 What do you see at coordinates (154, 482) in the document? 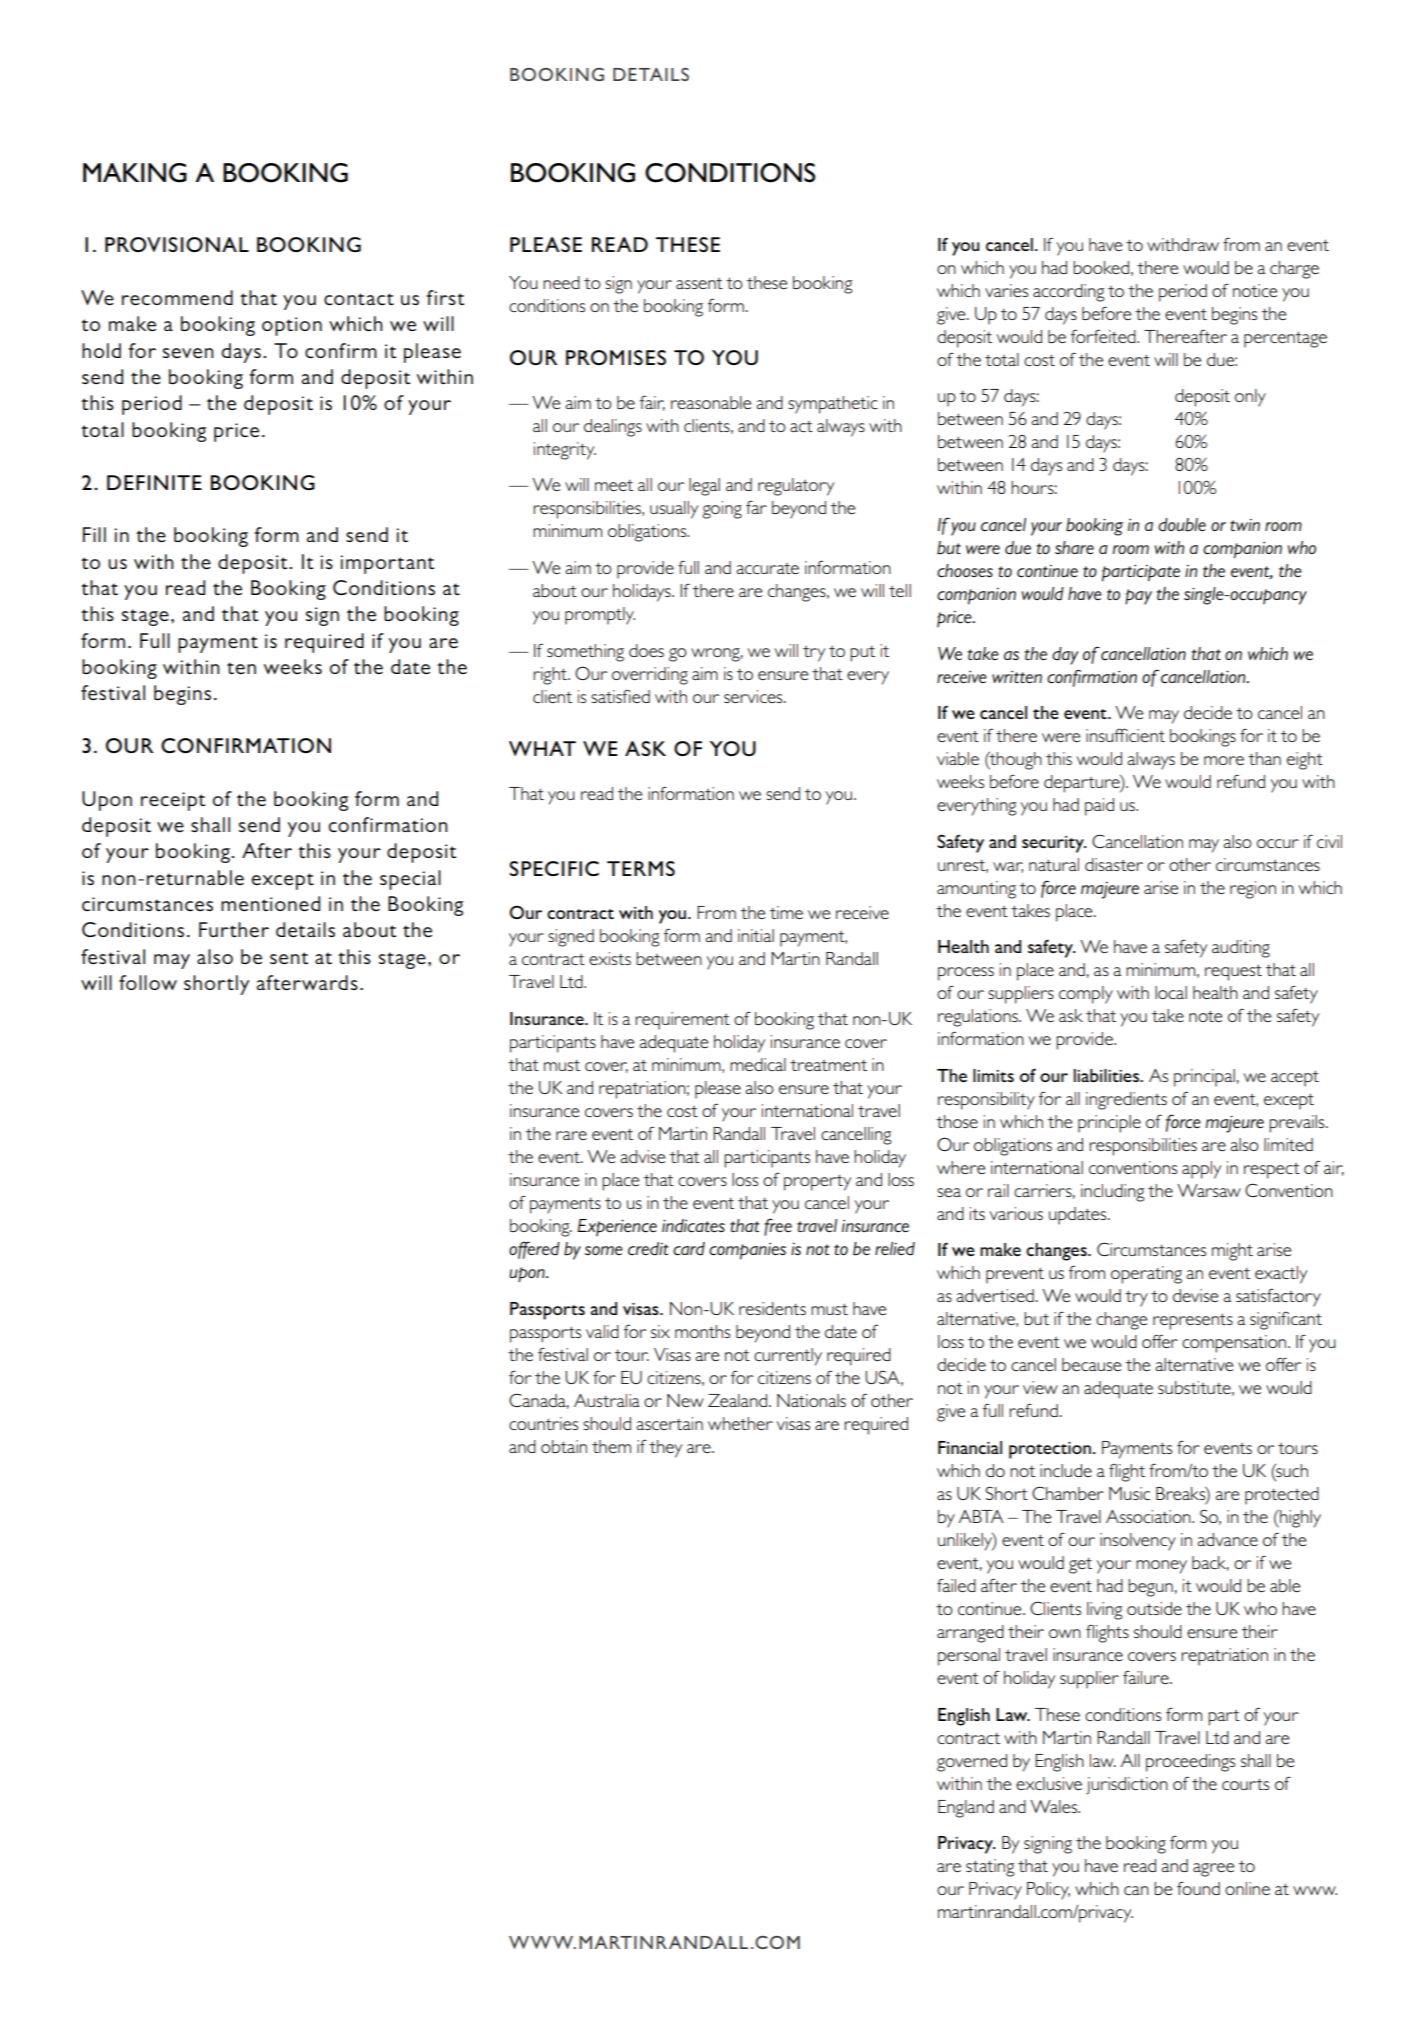
I see `DEFINITE` at bounding box center [154, 482].
